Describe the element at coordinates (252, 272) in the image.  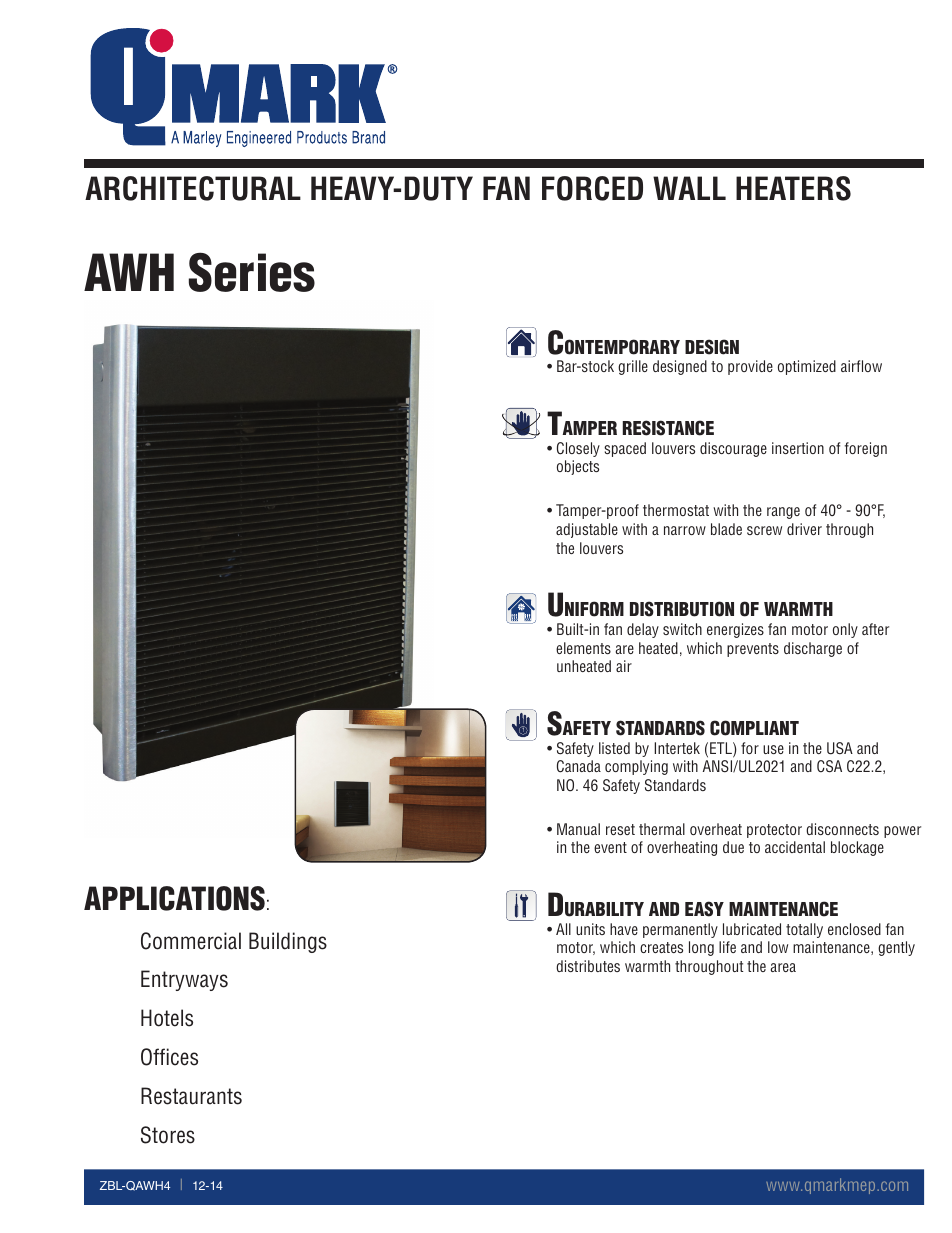
I see `Series` at that location.
